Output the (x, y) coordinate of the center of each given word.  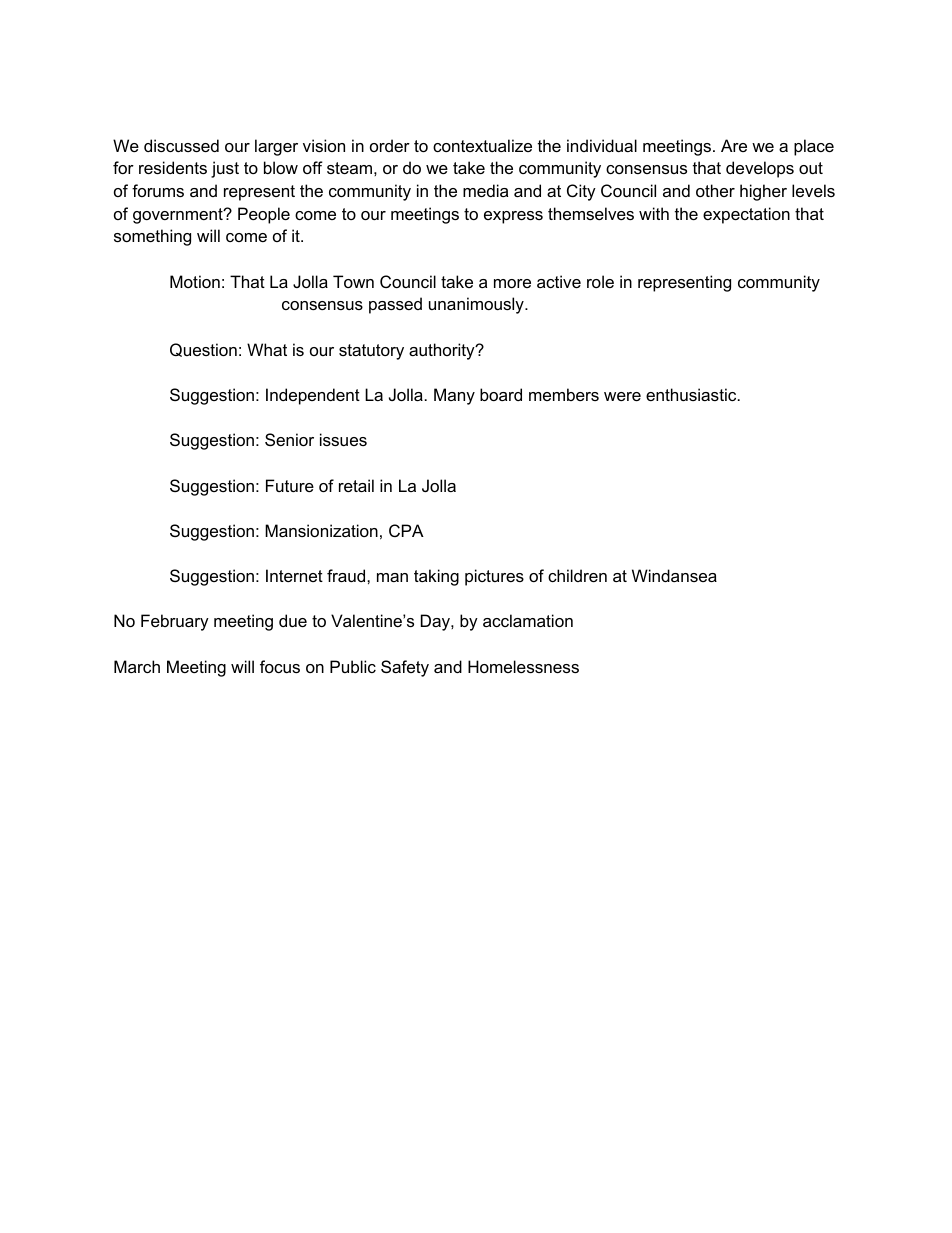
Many (454, 396)
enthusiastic (692, 394)
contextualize (482, 145)
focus (280, 666)
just (225, 169)
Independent (313, 396)
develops (760, 169)
